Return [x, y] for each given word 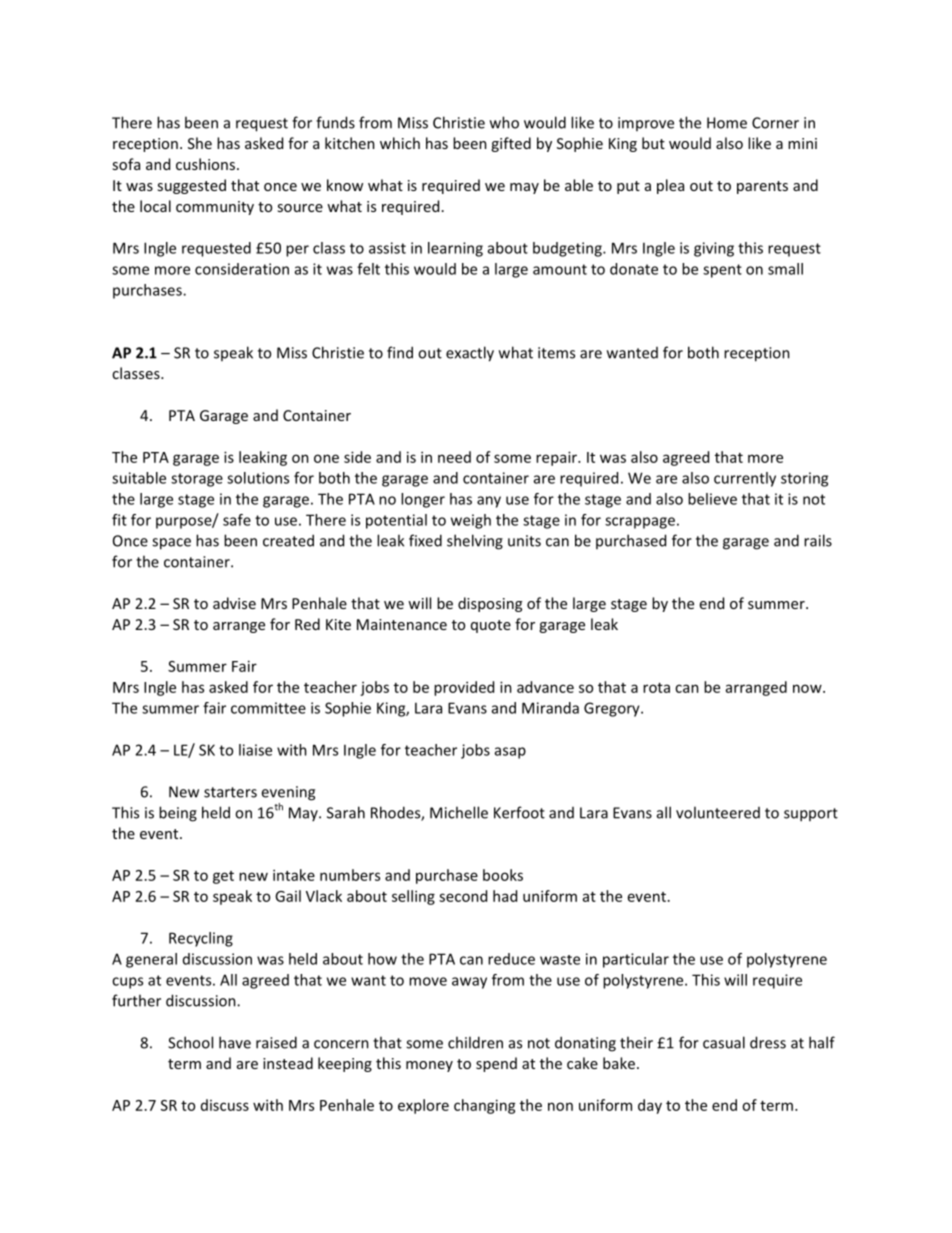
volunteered [718, 812]
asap [510, 753]
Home [727, 123]
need [454, 457]
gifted [511, 144]
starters [230, 792]
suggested [191, 186]
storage [197, 480]
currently [745, 479]
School [190, 1042]
